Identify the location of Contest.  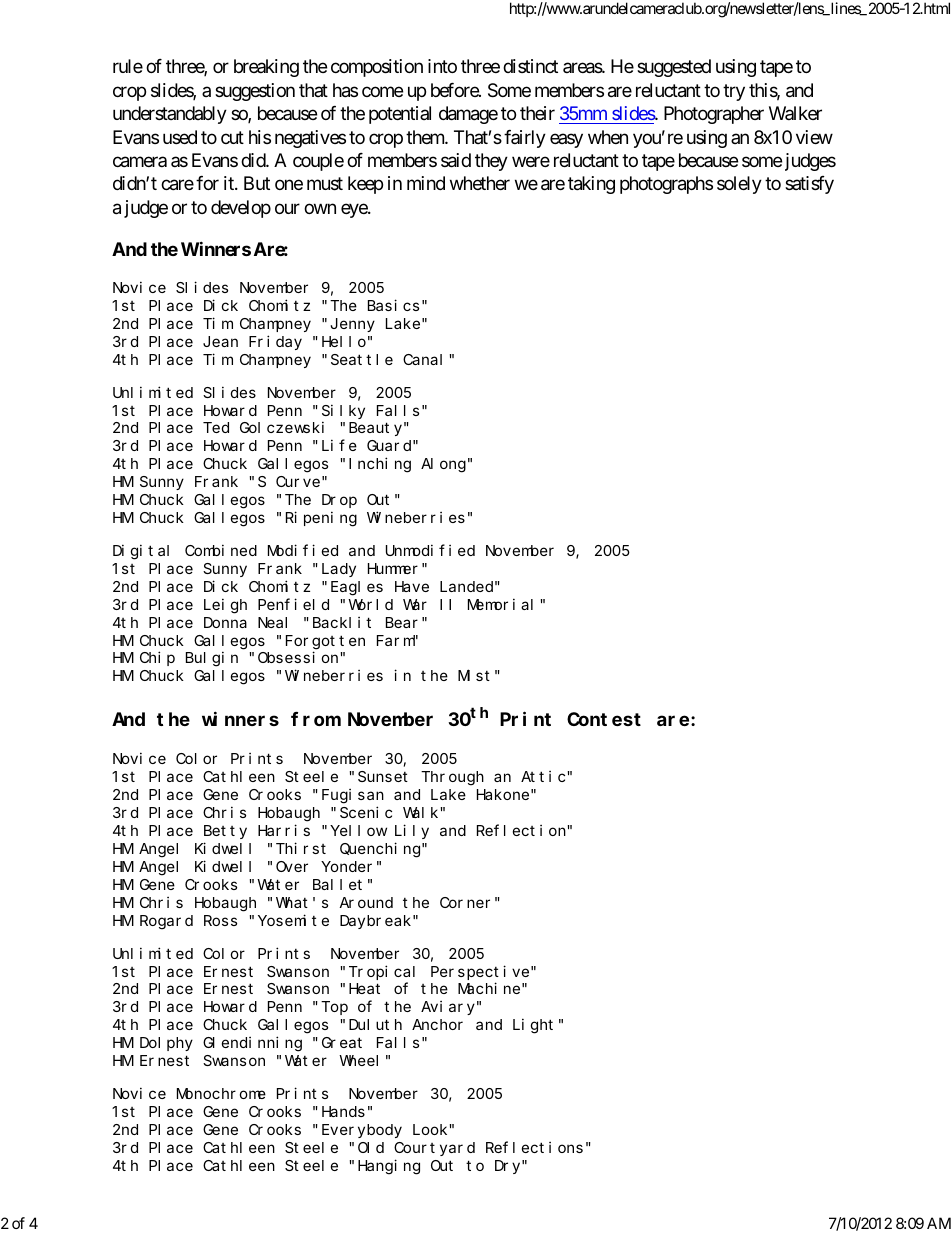
(604, 719).
